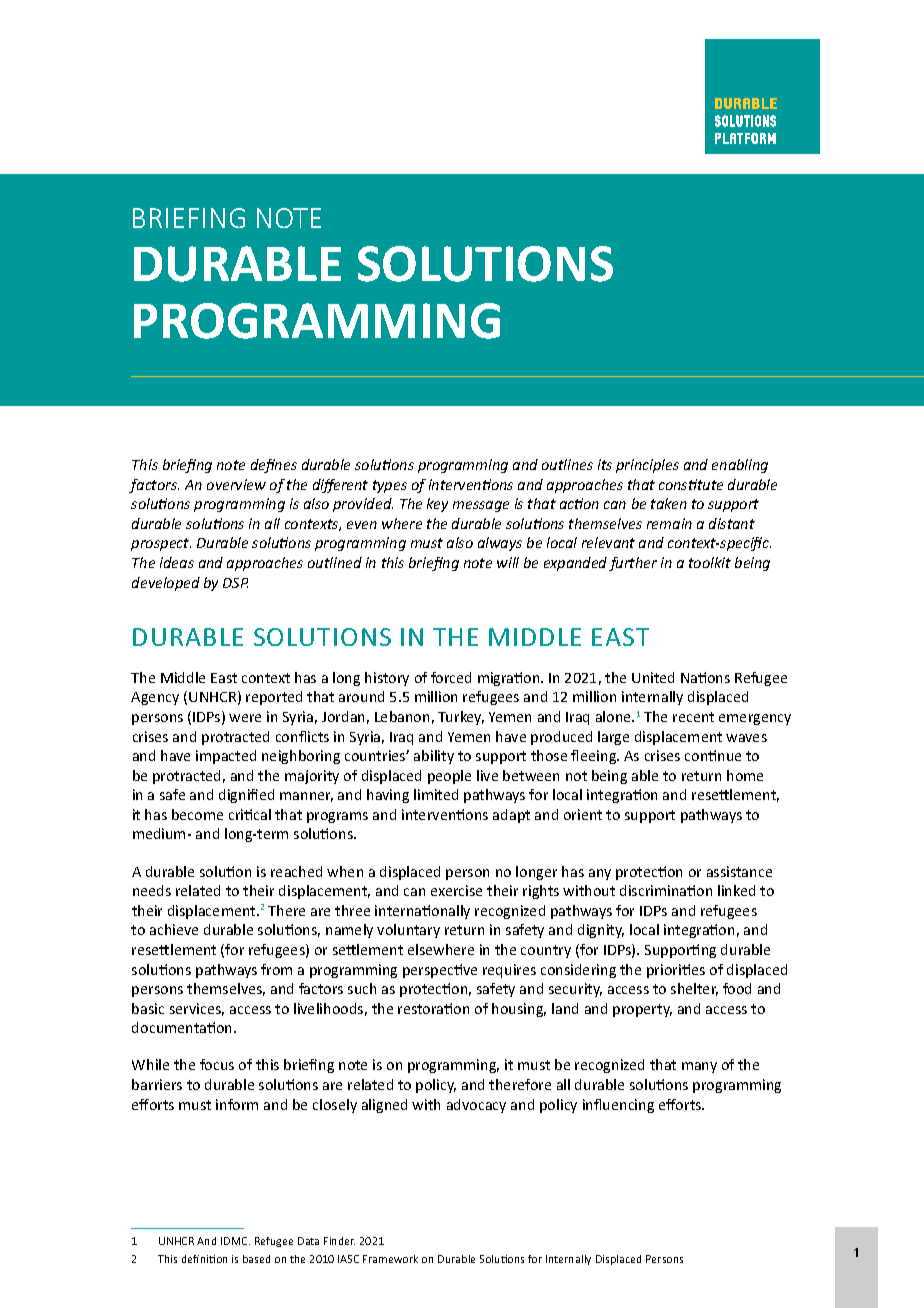  What do you see at coordinates (236, 484) in the document?
I see `overview` at bounding box center [236, 484].
